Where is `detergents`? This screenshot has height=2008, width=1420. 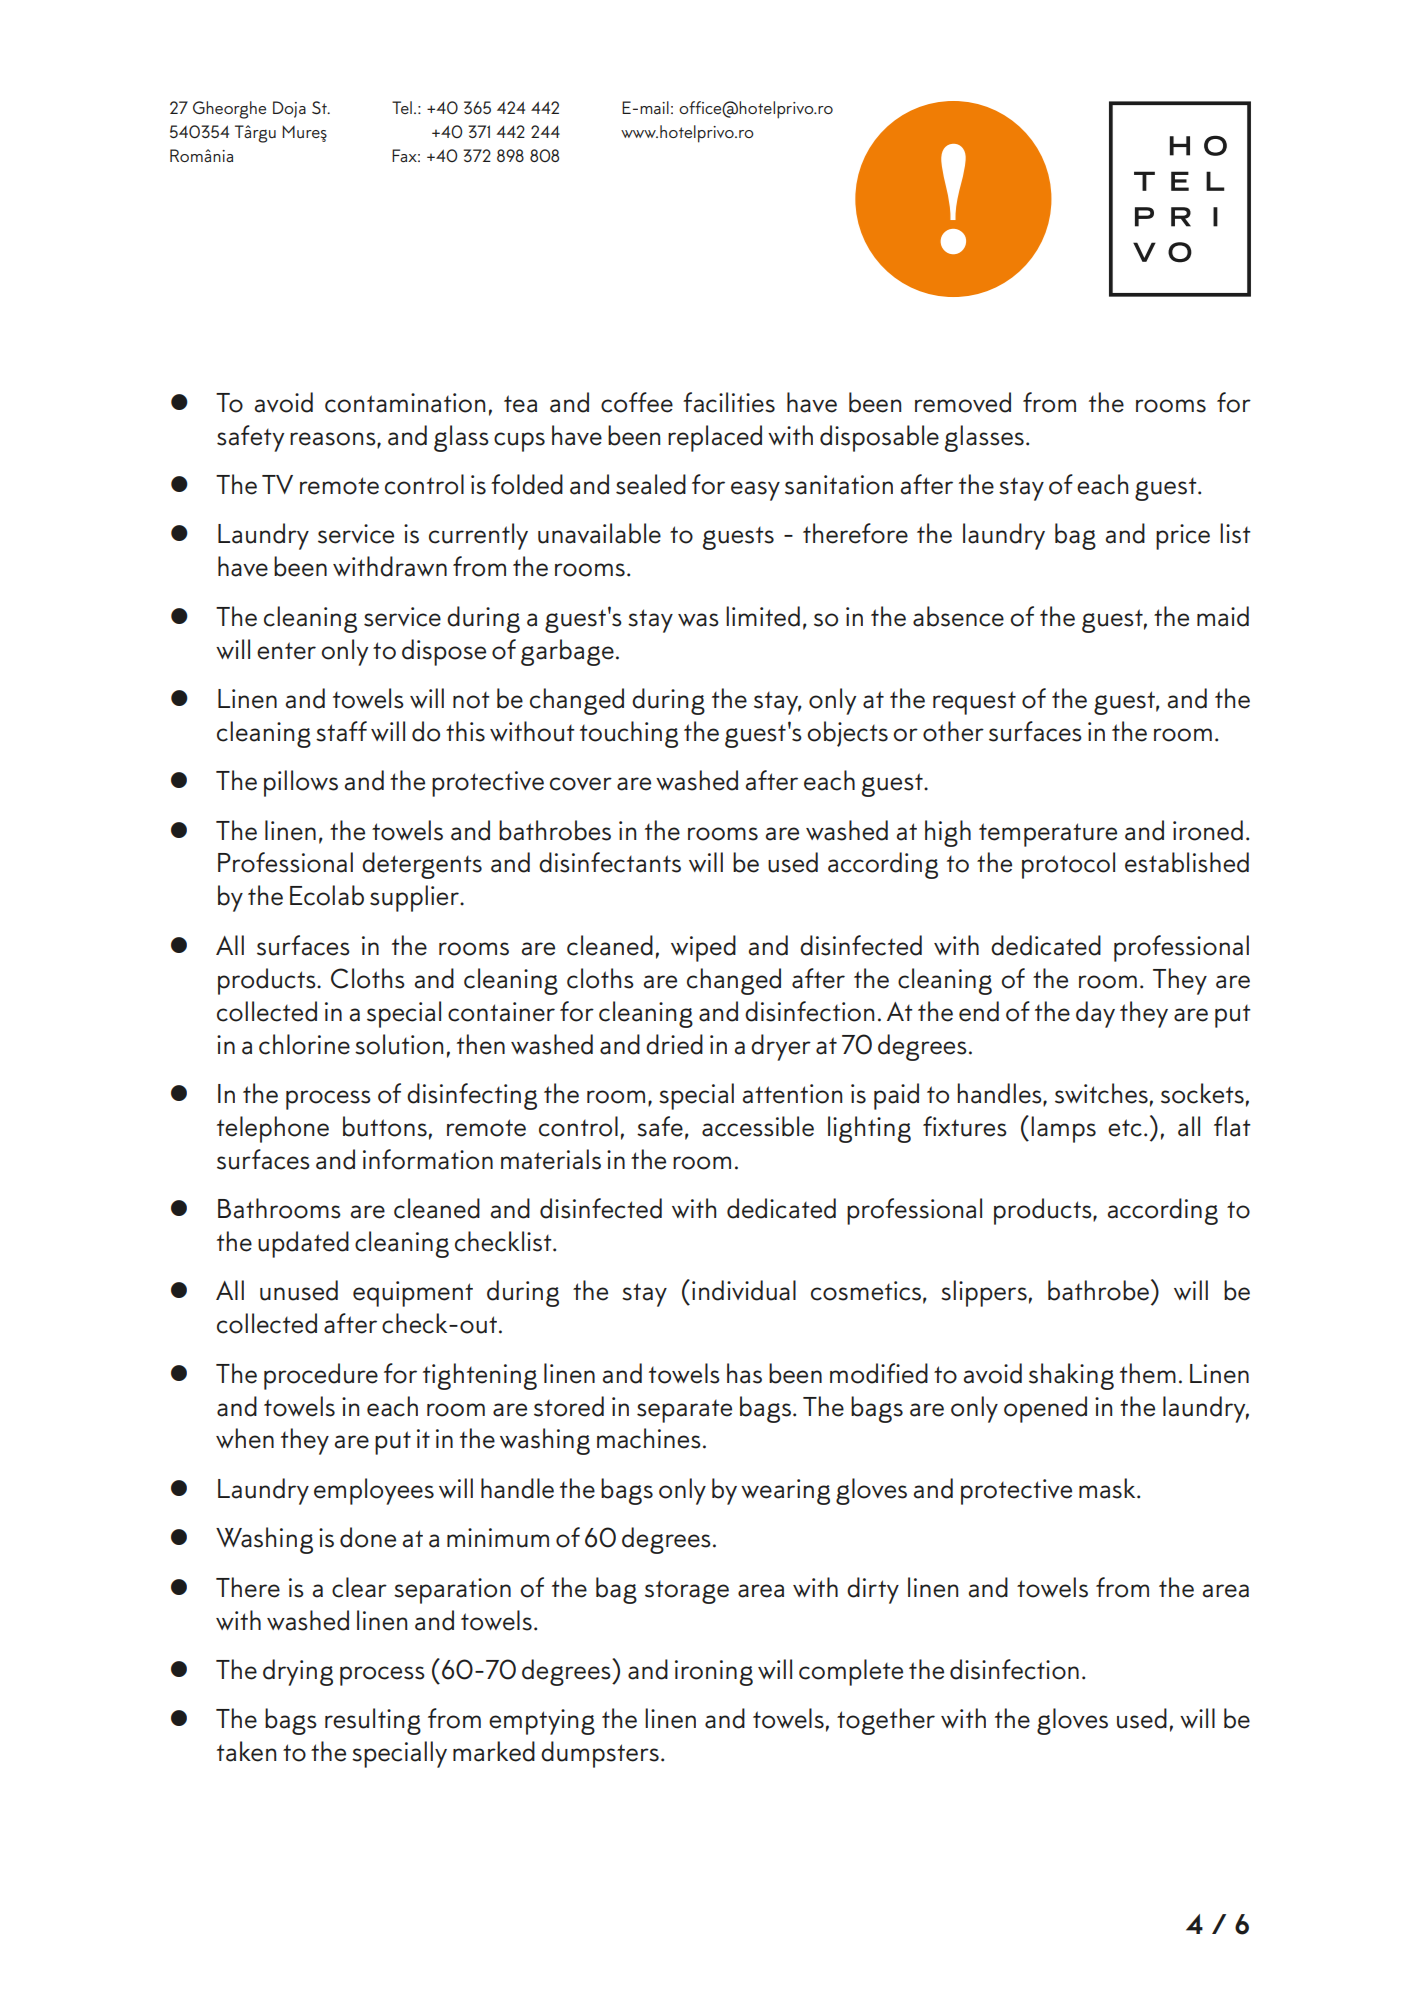 detergents is located at coordinates (422, 865).
